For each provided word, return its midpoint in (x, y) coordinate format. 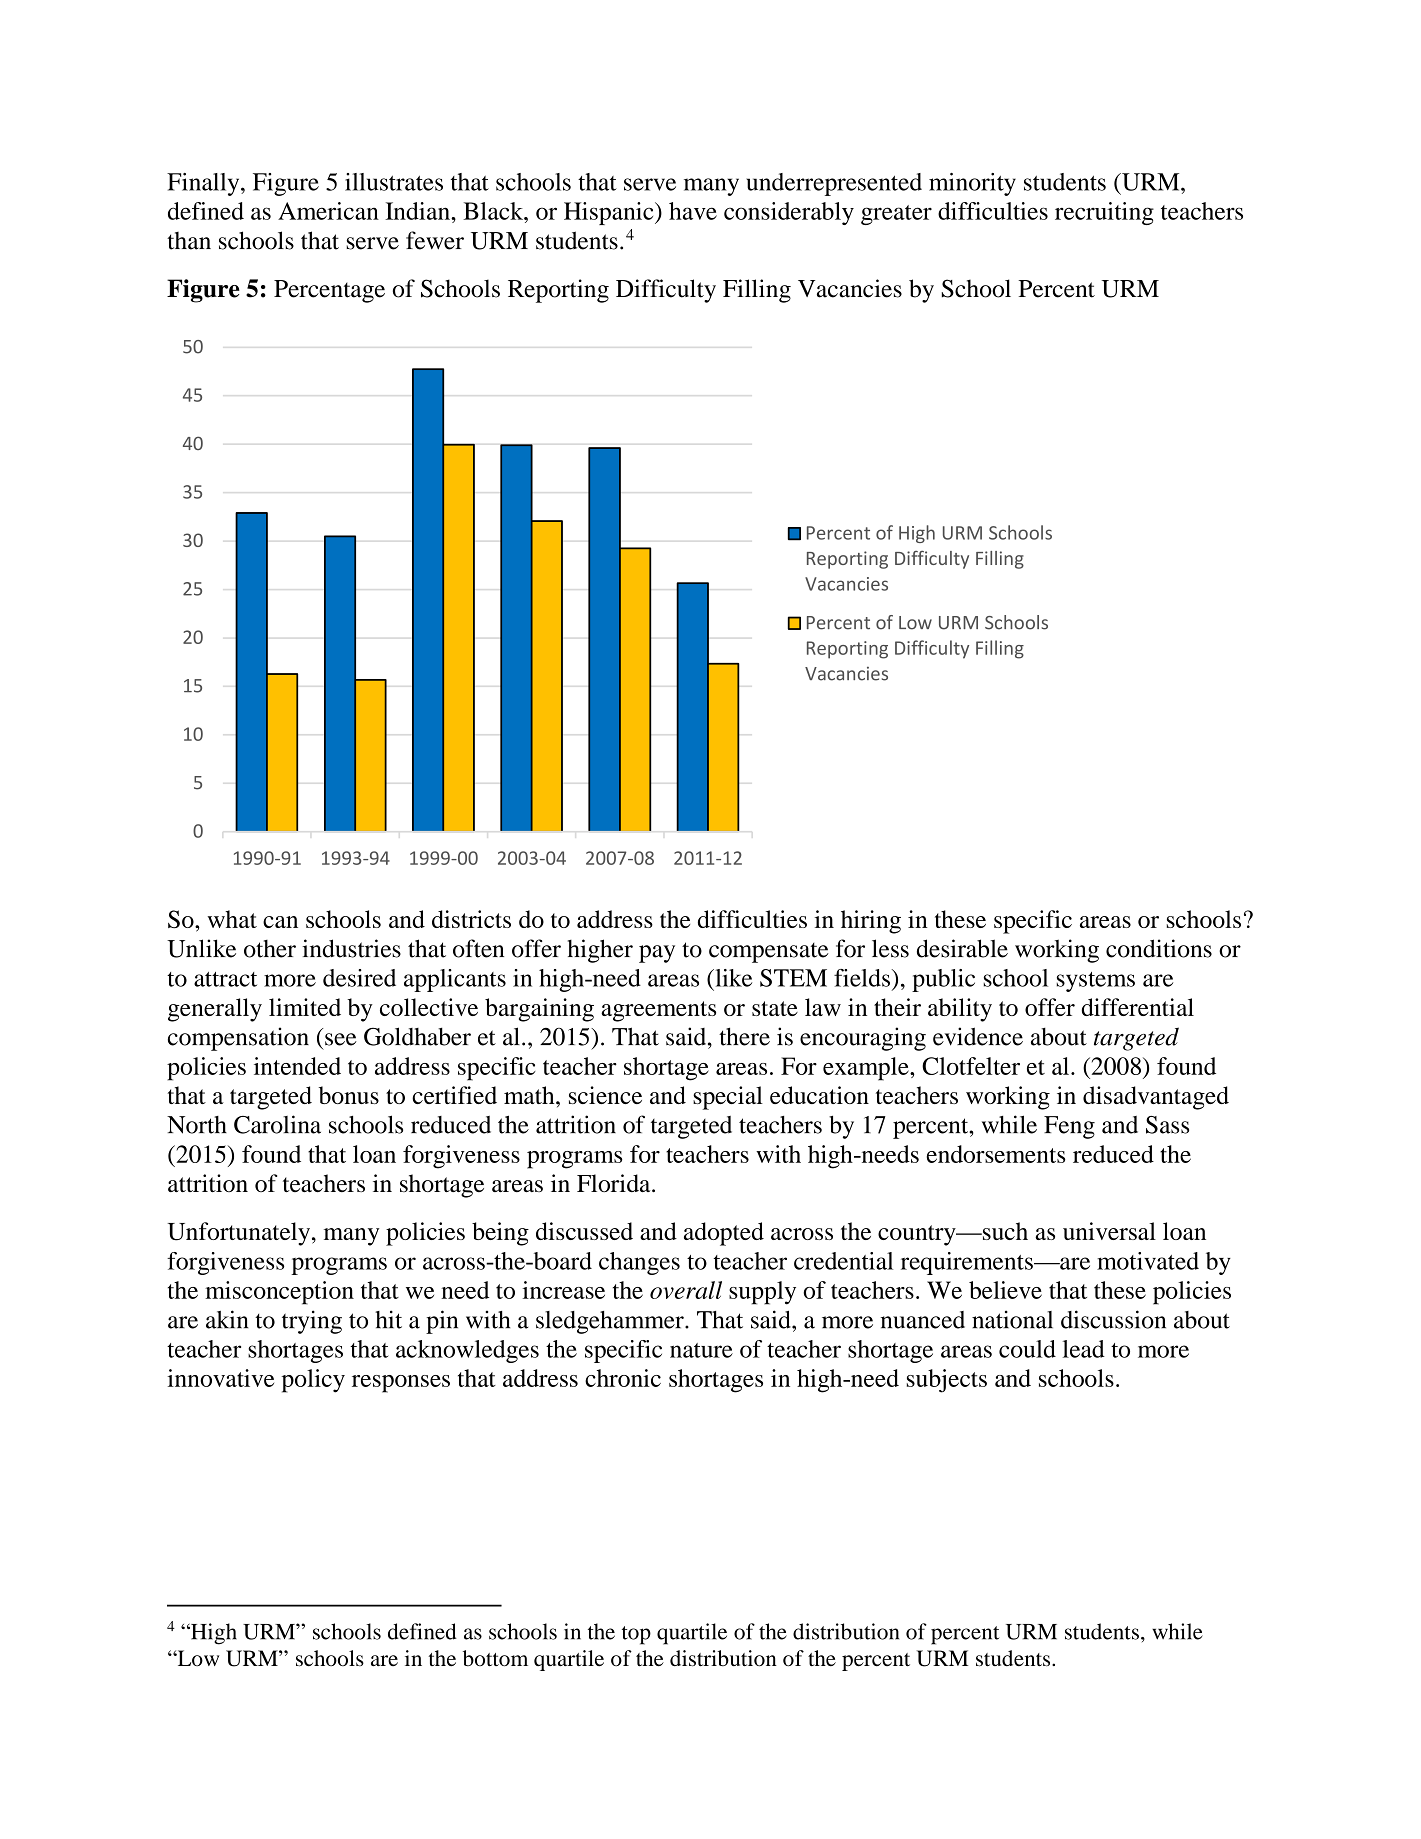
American (328, 211)
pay (657, 954)
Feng (1069, 1127)
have (693, 211)
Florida (615, 1183)
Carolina (277, 1124)
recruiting (1104, 213)
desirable (962, 948)
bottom (495, 1658)
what (232, 919)
